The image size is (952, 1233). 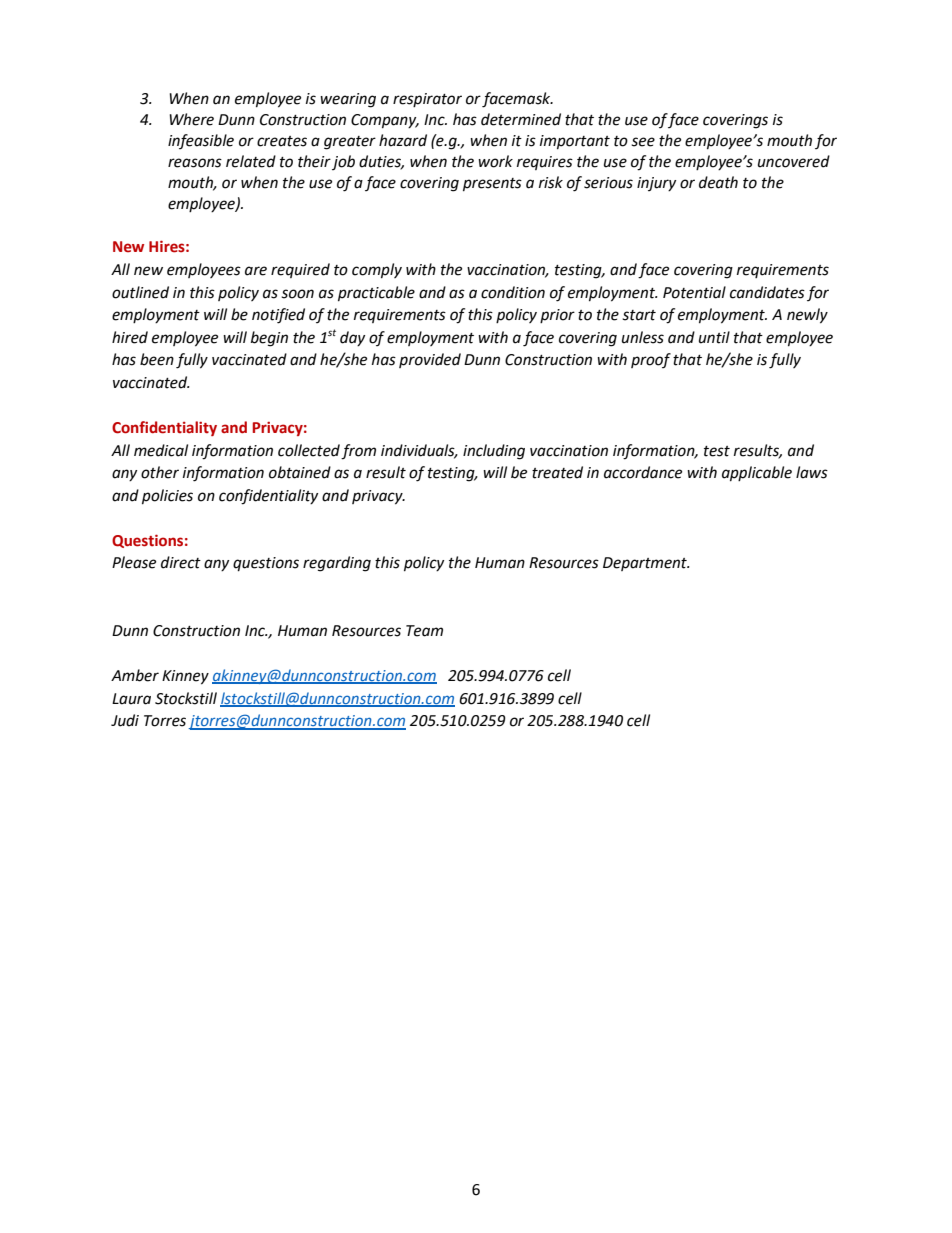 I want to click on proof, so click(x=651, y=360).
